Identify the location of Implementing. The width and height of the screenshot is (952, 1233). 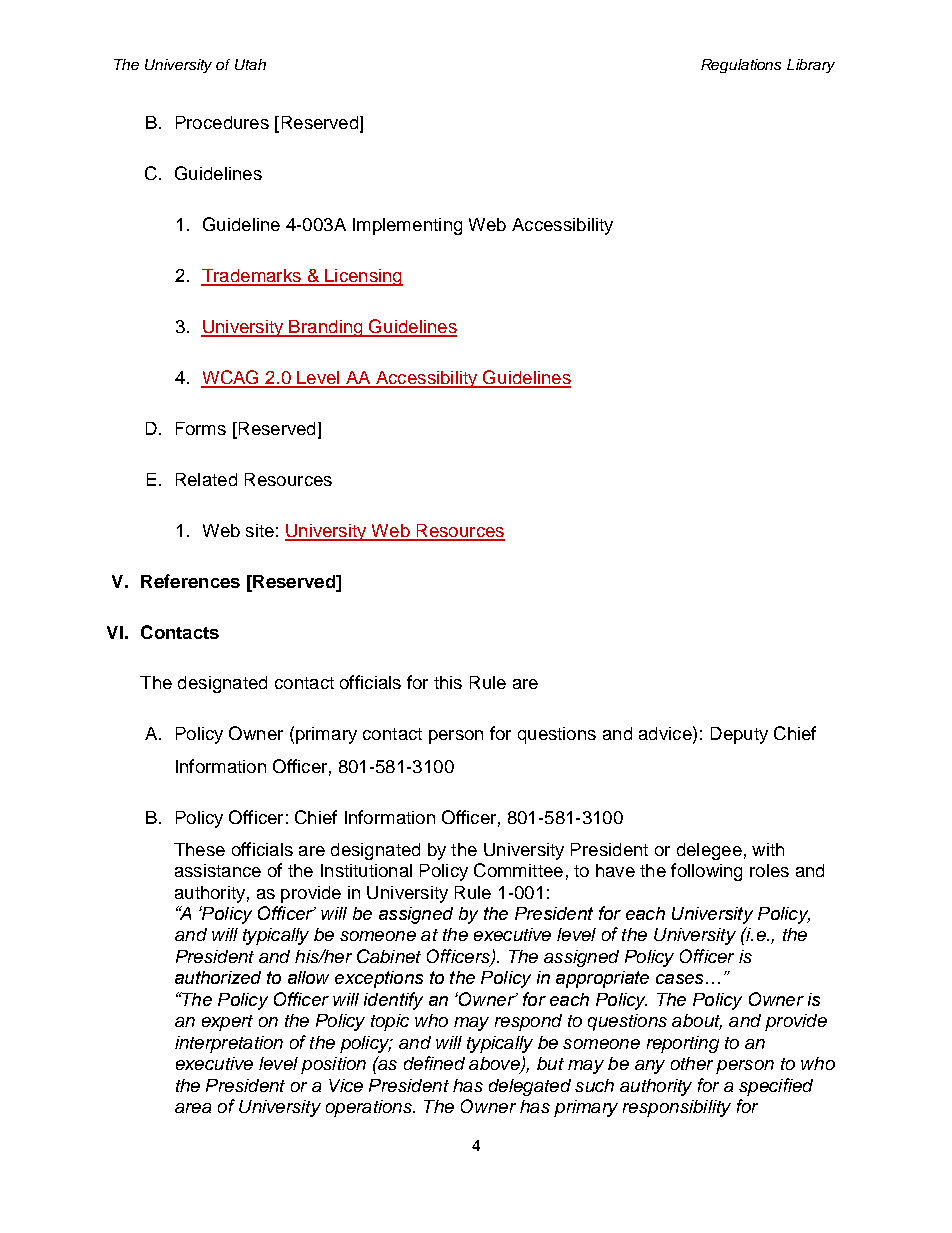
(407, 226).
